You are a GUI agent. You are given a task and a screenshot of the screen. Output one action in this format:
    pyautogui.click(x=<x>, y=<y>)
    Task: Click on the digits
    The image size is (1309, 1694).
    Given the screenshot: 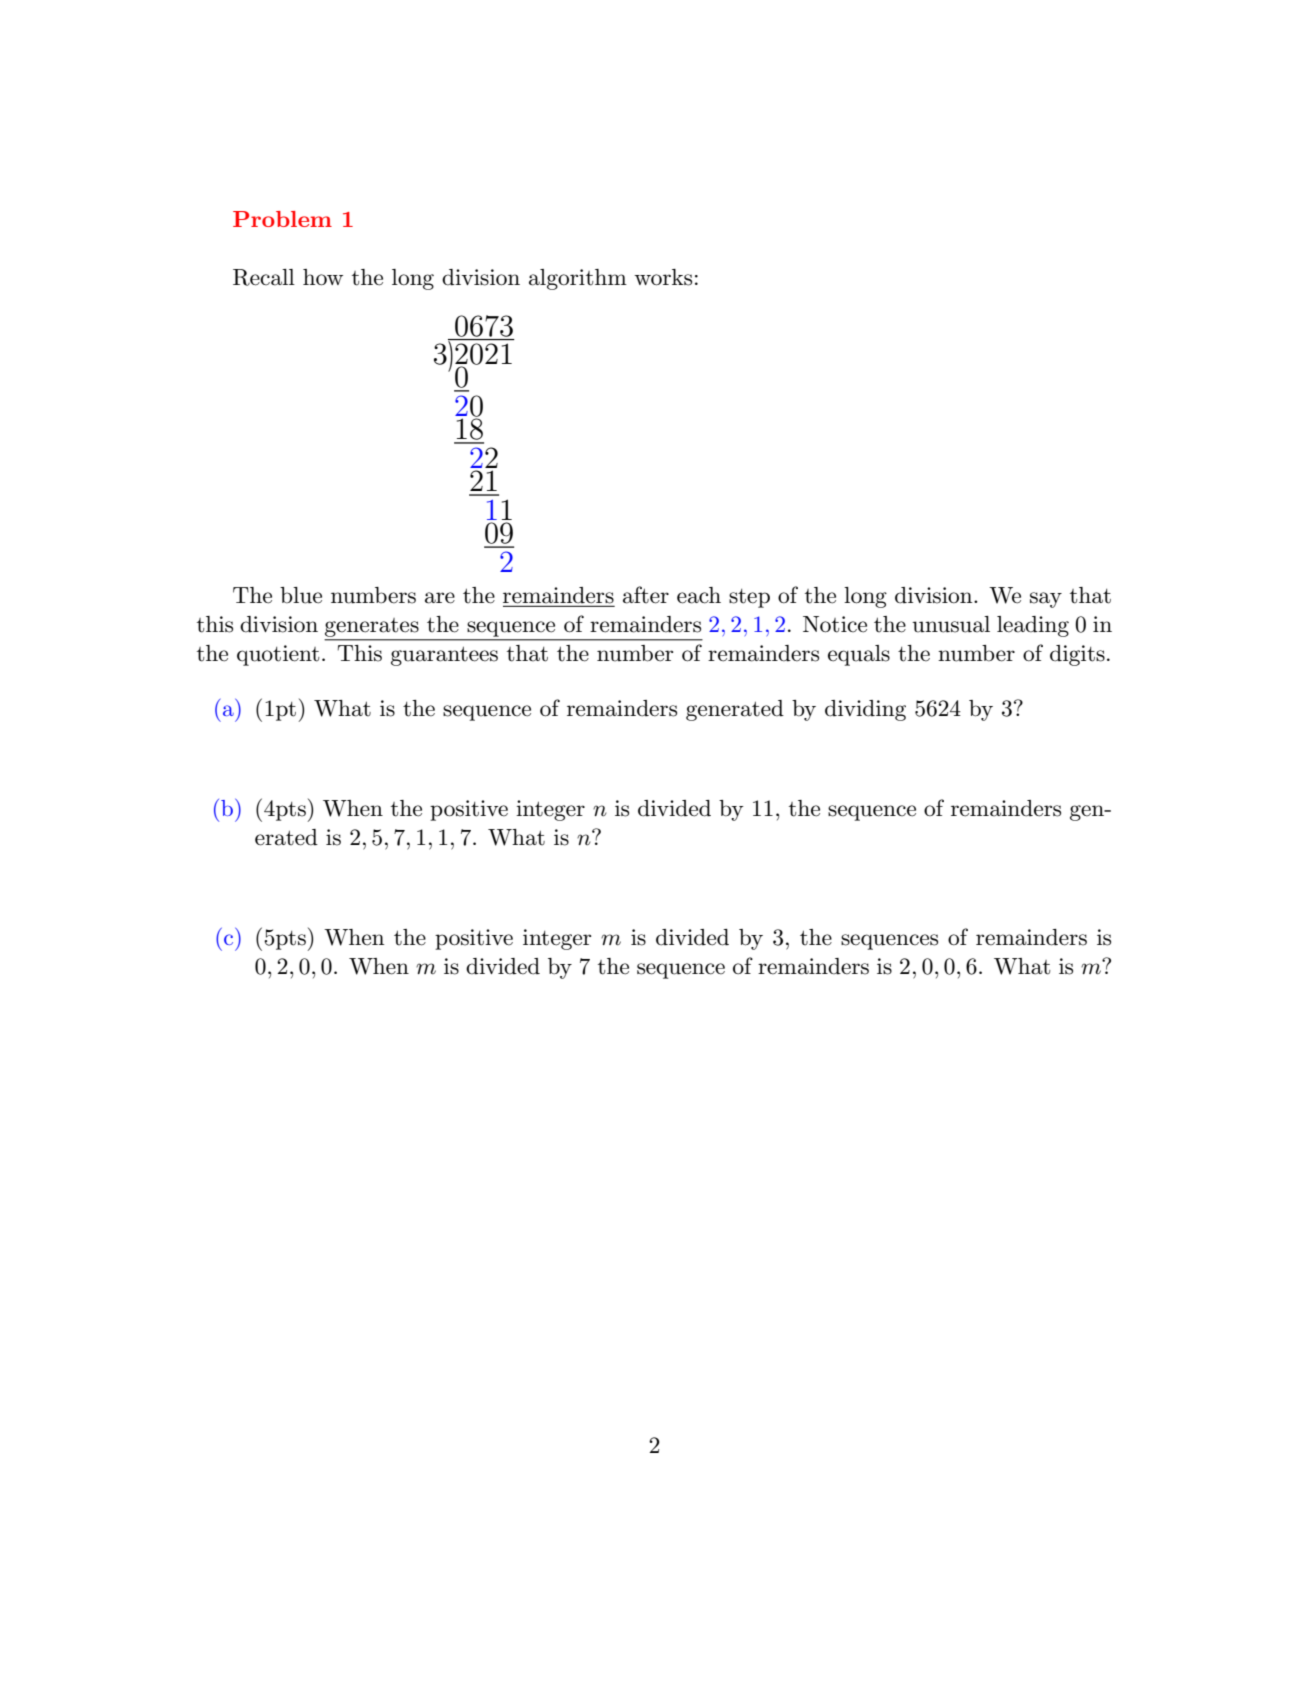 What is the action you would take?
    pyautogui.click(x=1077, y=655)
